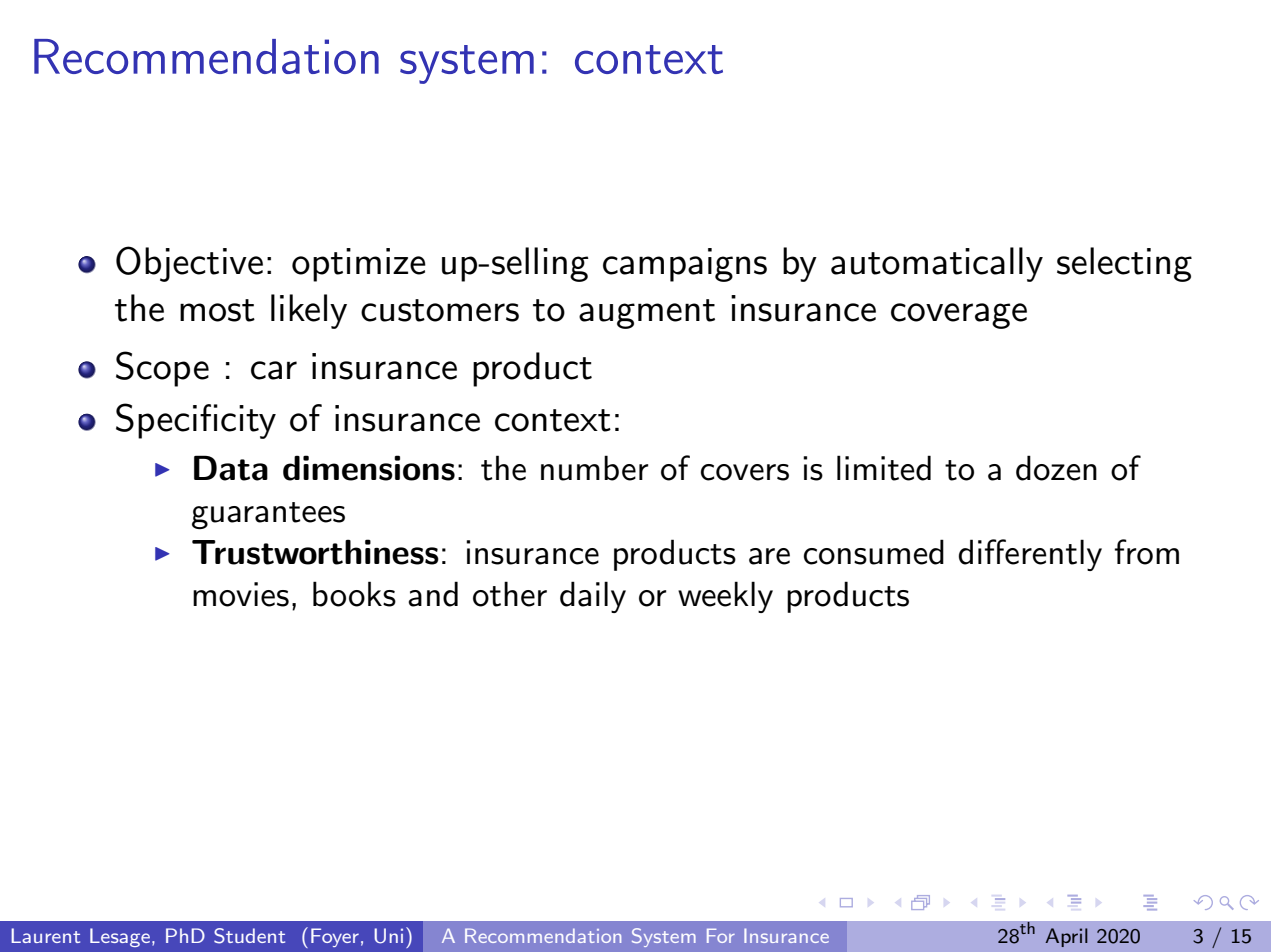  I want to click on For, so click(721, 936).
